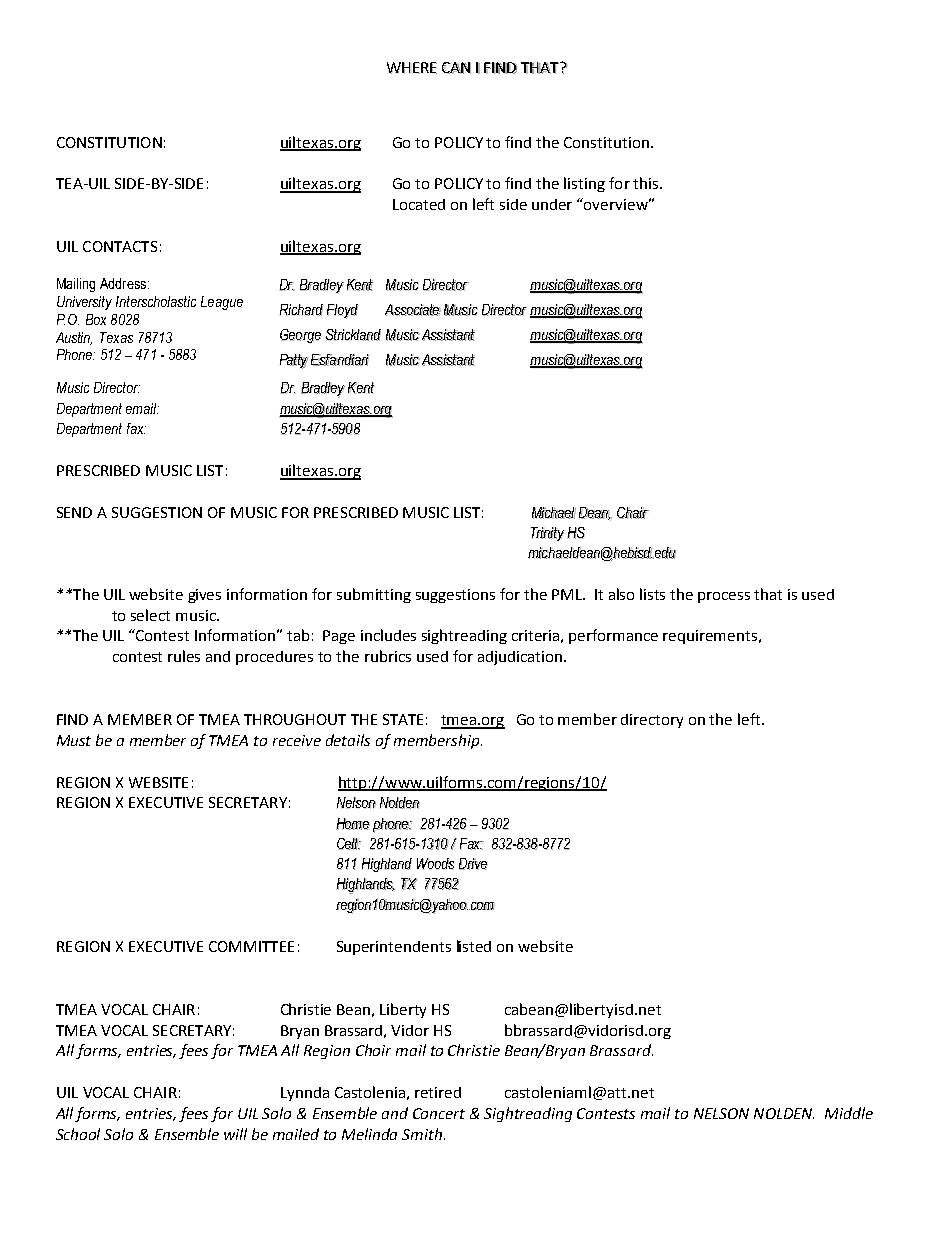  Describe the element at coordinates (96, 319) in the screenshot. I see `Box` at that location.
